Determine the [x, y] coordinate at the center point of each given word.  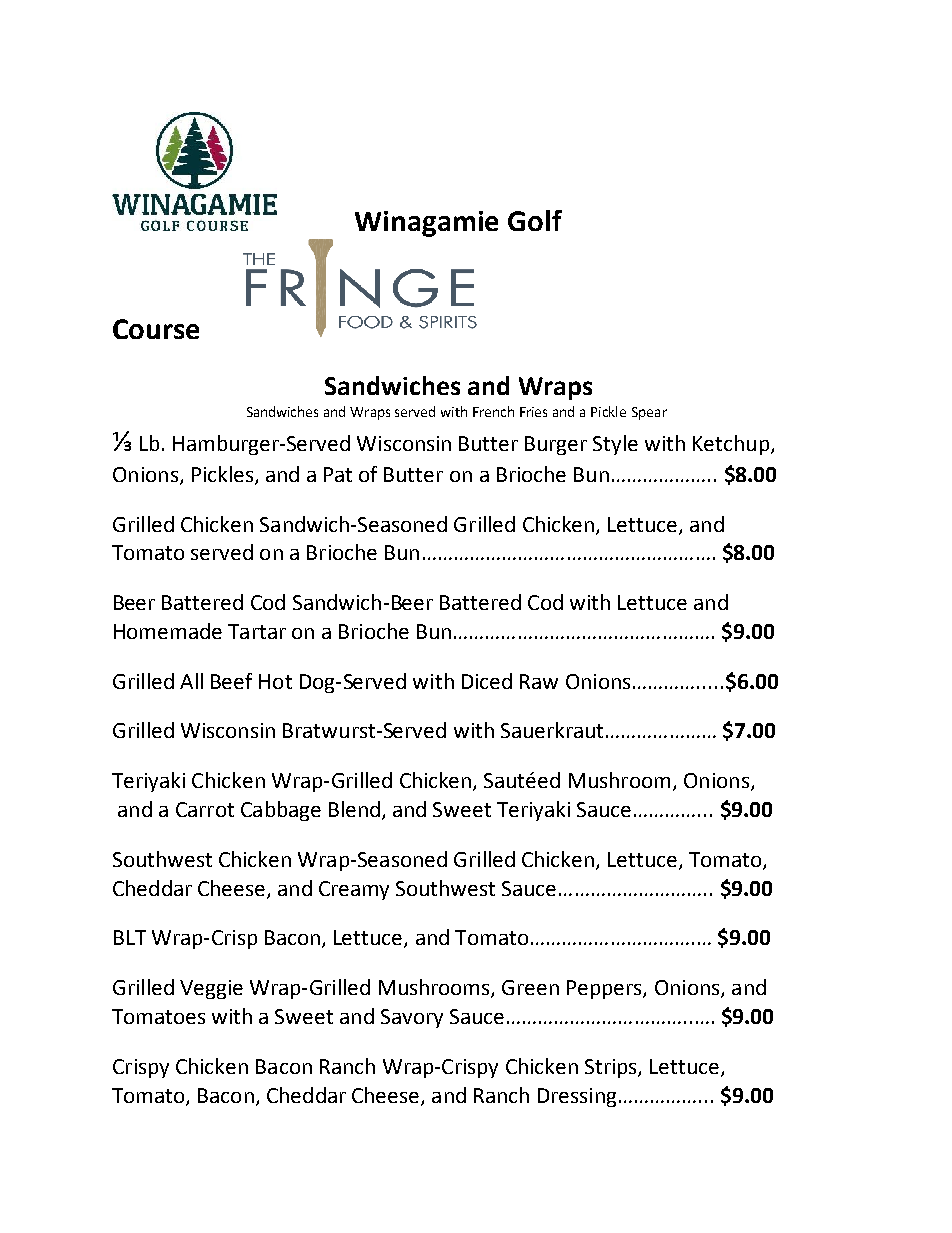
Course [156, 329]
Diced [487, 681]
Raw [539, 681]
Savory [412, 1018]
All [191, 681]
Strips [612, 1068]
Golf [535, 220]
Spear [649, 413]
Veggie [211, 989]
